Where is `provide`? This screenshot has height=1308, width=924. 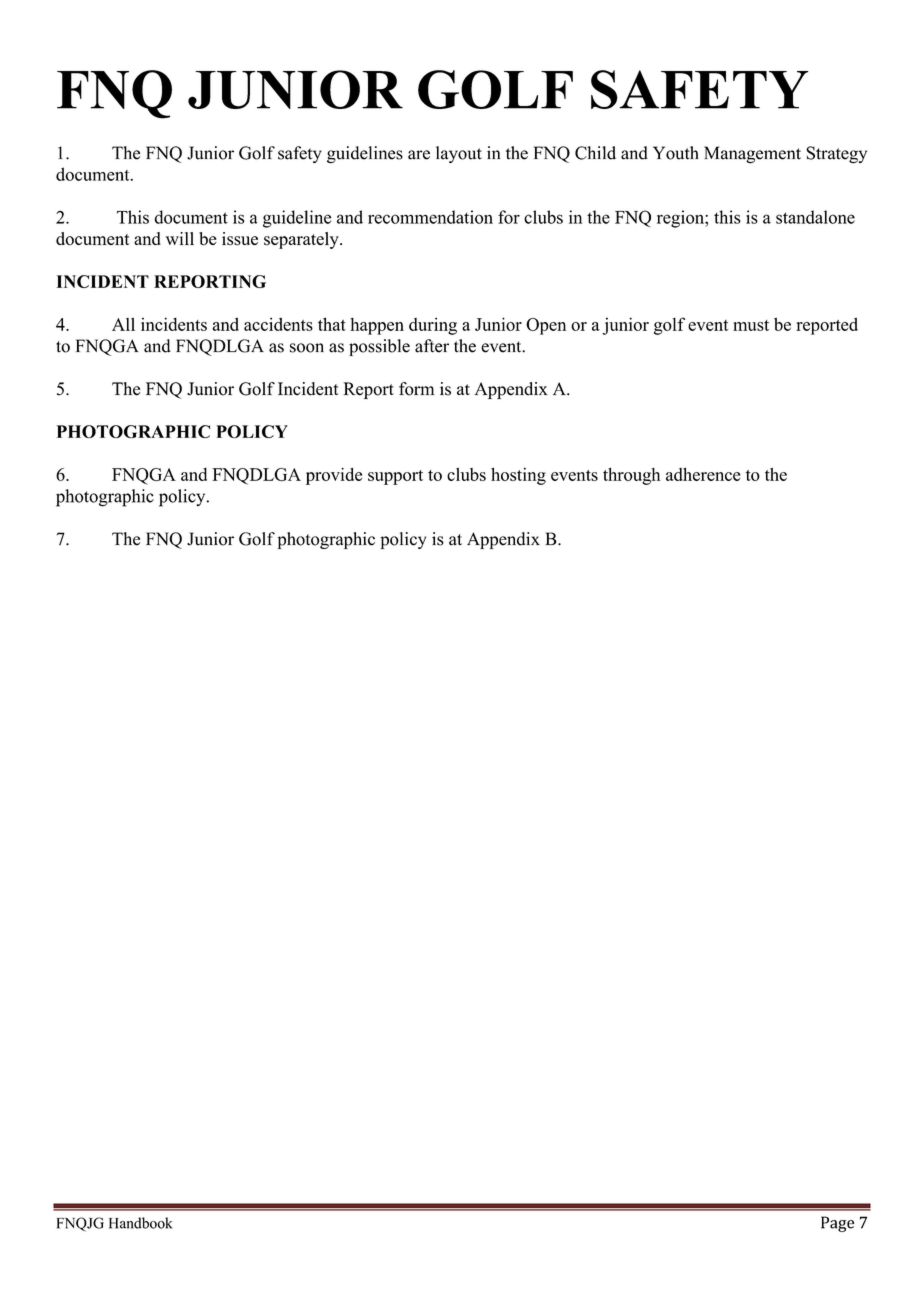 provide is located at coordinates (334, 476).
